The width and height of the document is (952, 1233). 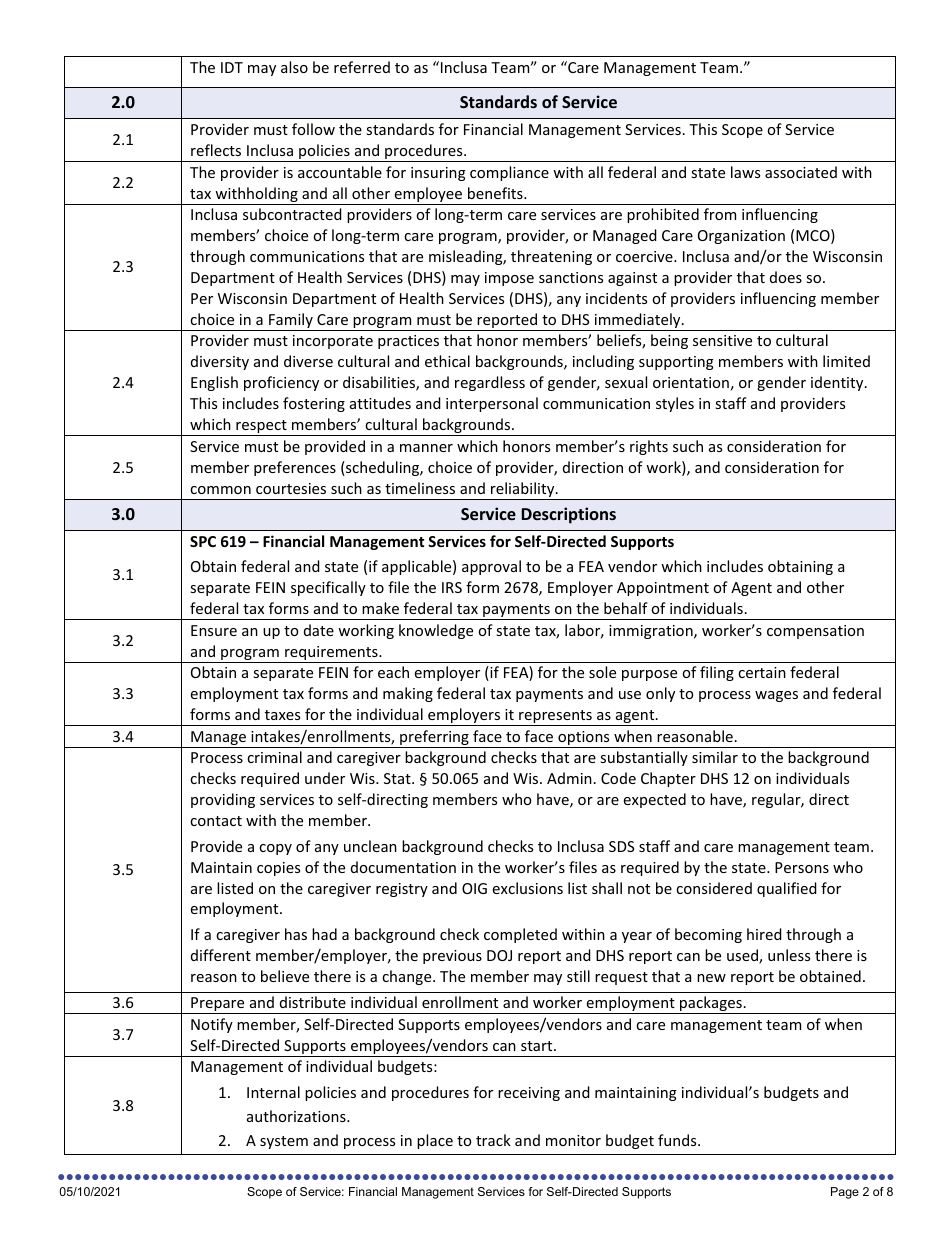 What do you see at coordinates (569, 778) in the document?
I see `Admin` at bounding box center [569, 778].
